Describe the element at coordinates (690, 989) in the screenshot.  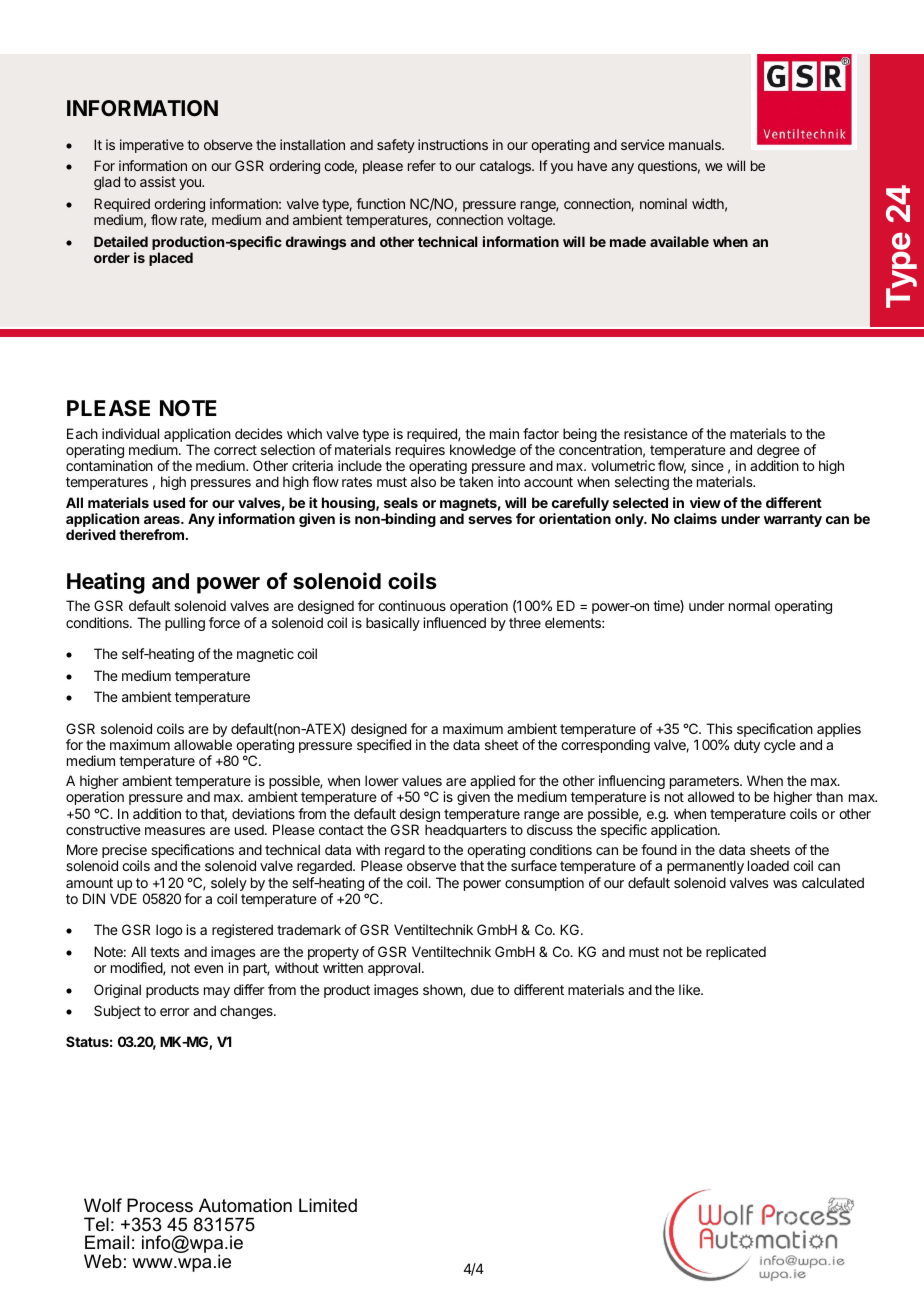
I see `like` at that location.
